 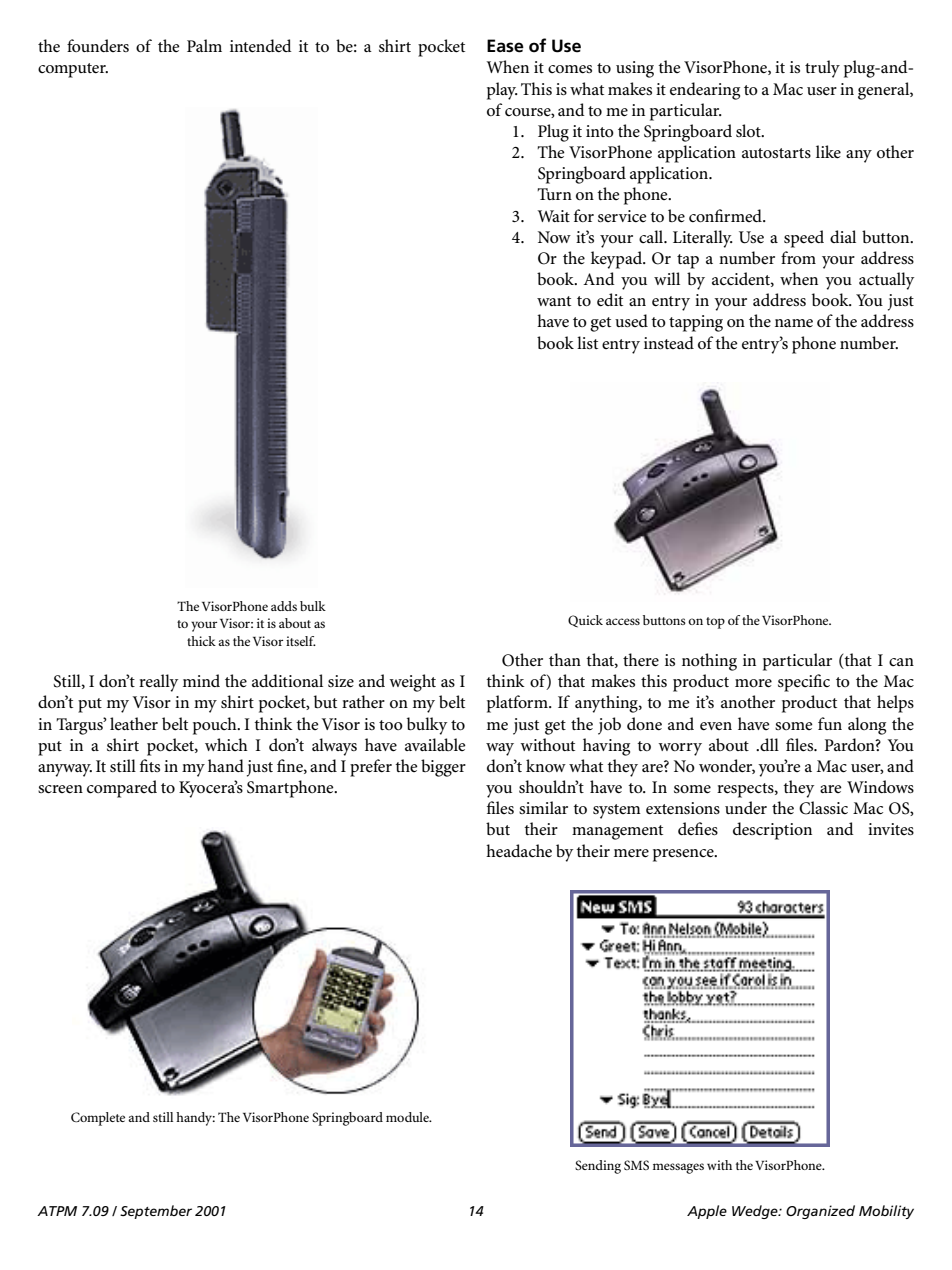 What do you see at coordinates (794, 323) in the image?
I see `name` at bounding box center [794, 323].
